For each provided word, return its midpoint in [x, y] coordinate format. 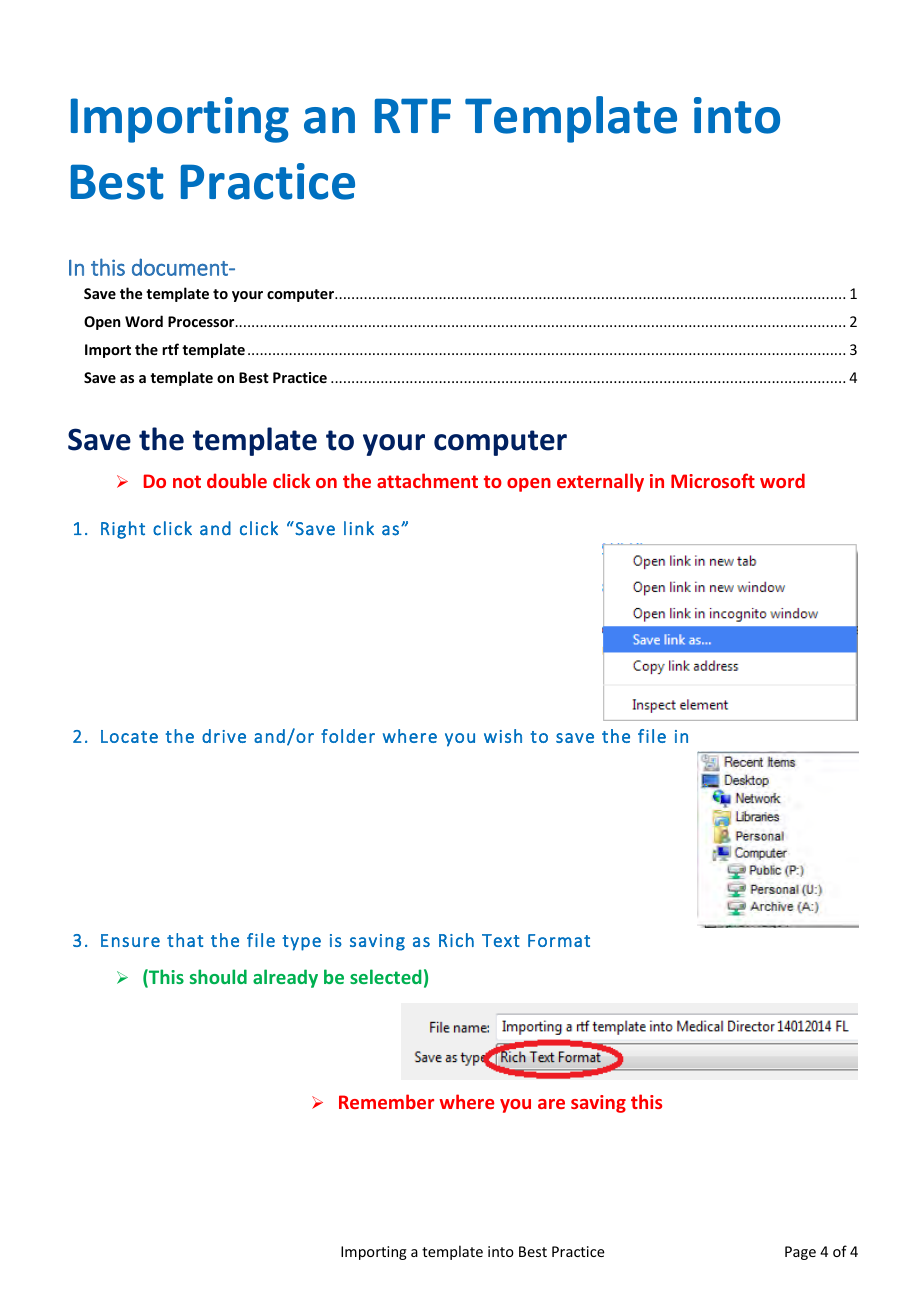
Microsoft [713, 480]
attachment [427, 480]
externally [600, 482]
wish [503, 736]
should [218, 976]
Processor [202, 321]
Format [559, 940]
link [359, 528]
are [551, 1104]
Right [123, 530]
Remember [386, 1101]
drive [224, 736]
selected [386, 976]
